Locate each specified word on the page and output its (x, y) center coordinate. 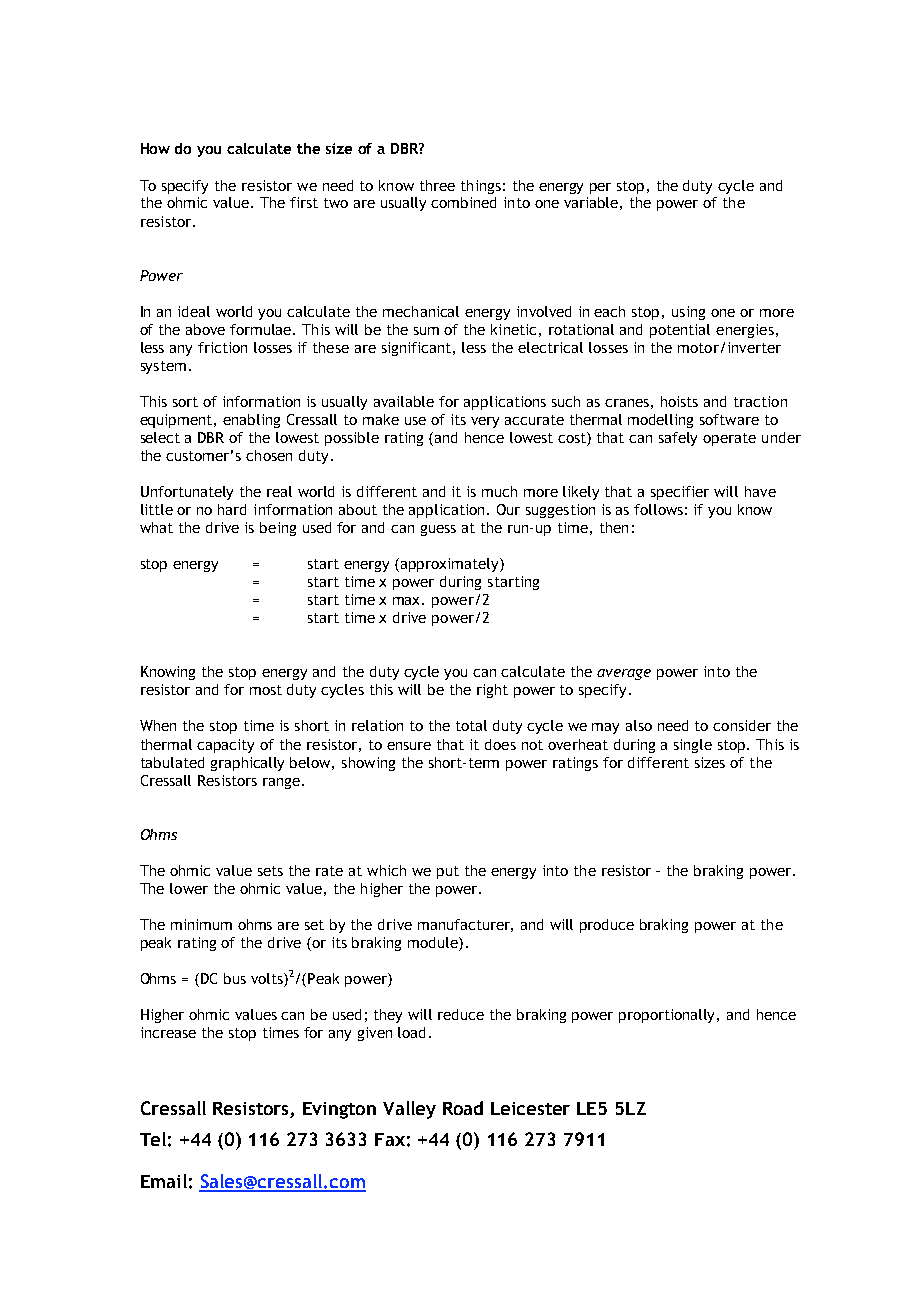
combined (463, 202)
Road (463, 1108)
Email (164, 1181)
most (266, 690)
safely (678, 439)
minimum (201, 924)
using (688, 313)
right (492, 691)
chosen (269, 455)
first (304, 202)
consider (742, 725)
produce (607, 926)
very (485, 422)
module (434, 944)
